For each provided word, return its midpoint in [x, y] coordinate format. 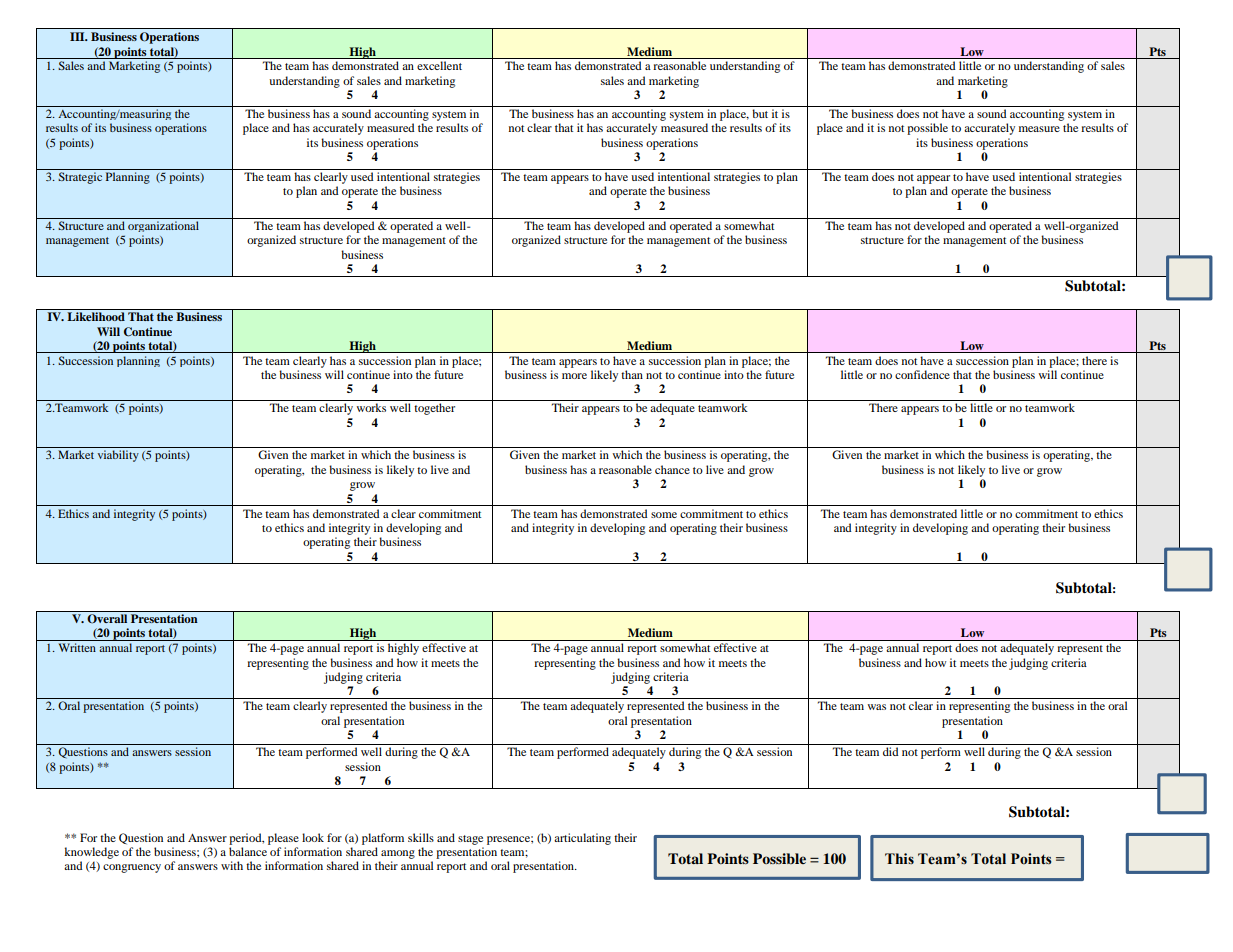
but [760, 113]
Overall [107, 619]
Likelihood [96, 316]
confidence [922, 374]
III [78, 36]
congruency [132, 868]
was [877, 707]
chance [672, 469]
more [574, 376]
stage [470, 840]
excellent [439, 65]
